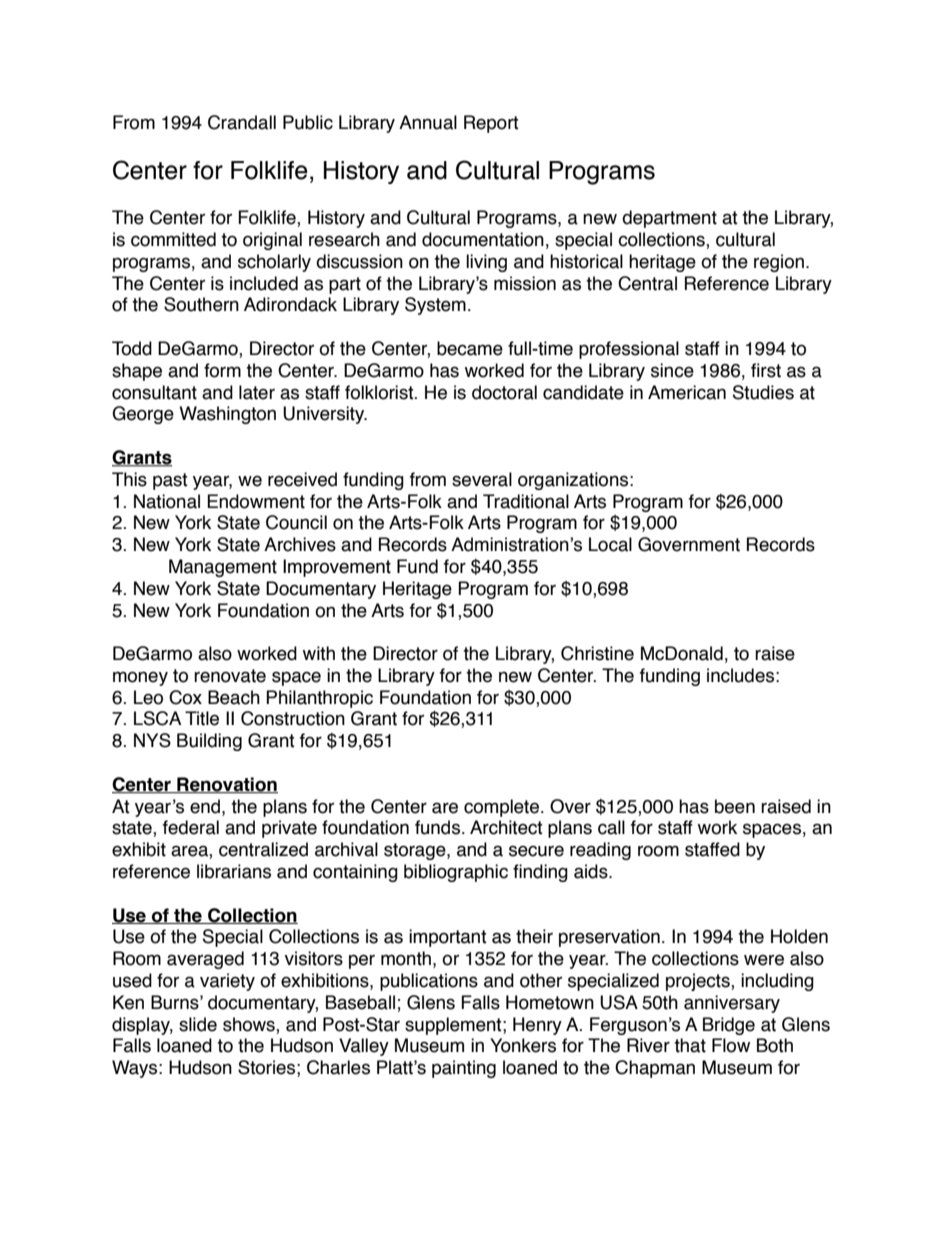 Image resolution: width=952 pixels, height=1233 pixels. I want to click on region, so click(779, 263).
